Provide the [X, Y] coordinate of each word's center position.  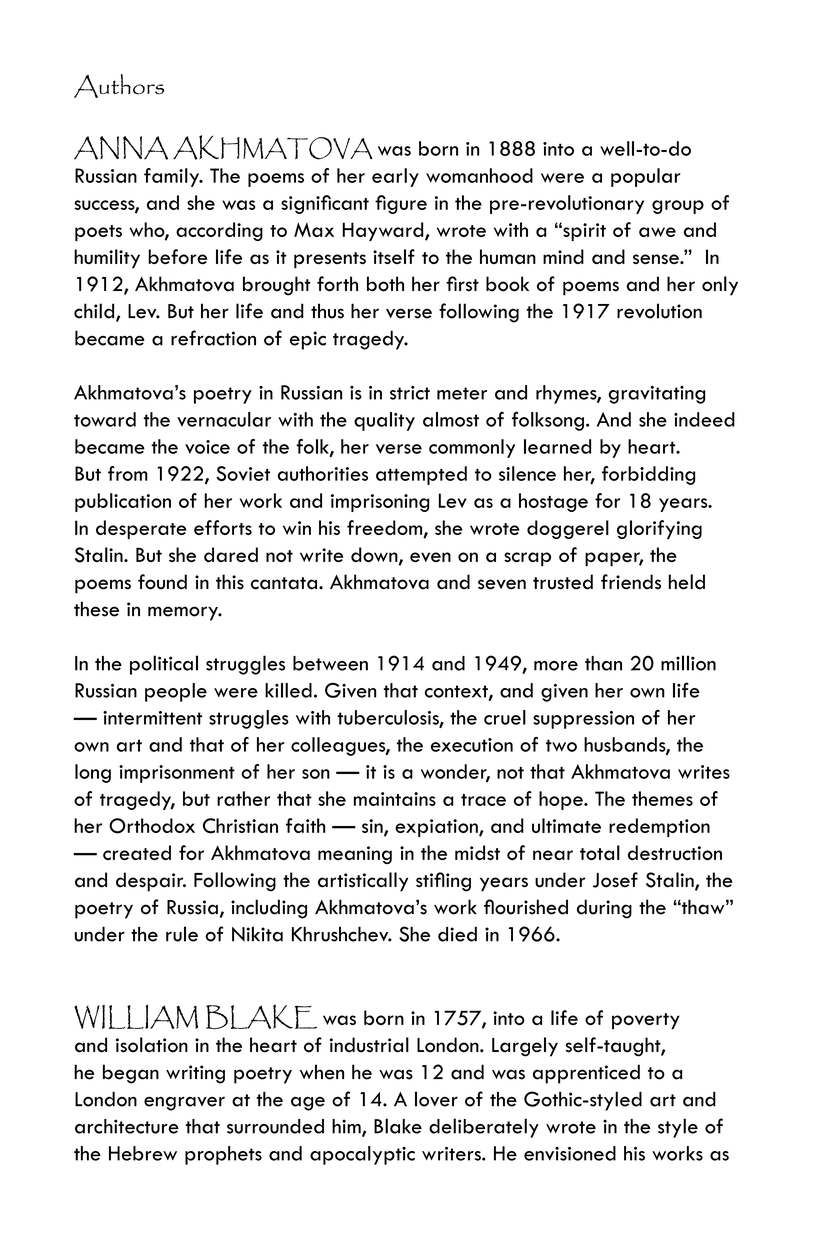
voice [207, 447]
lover [436, 1099]
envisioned [570, 1153]
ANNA [121, 148]
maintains [395, 799]
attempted [421, 475]
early [395, 177]
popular [646, 177]
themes [662, 798]
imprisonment [177, 774]
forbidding [648, 475]
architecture [127, 1126]
